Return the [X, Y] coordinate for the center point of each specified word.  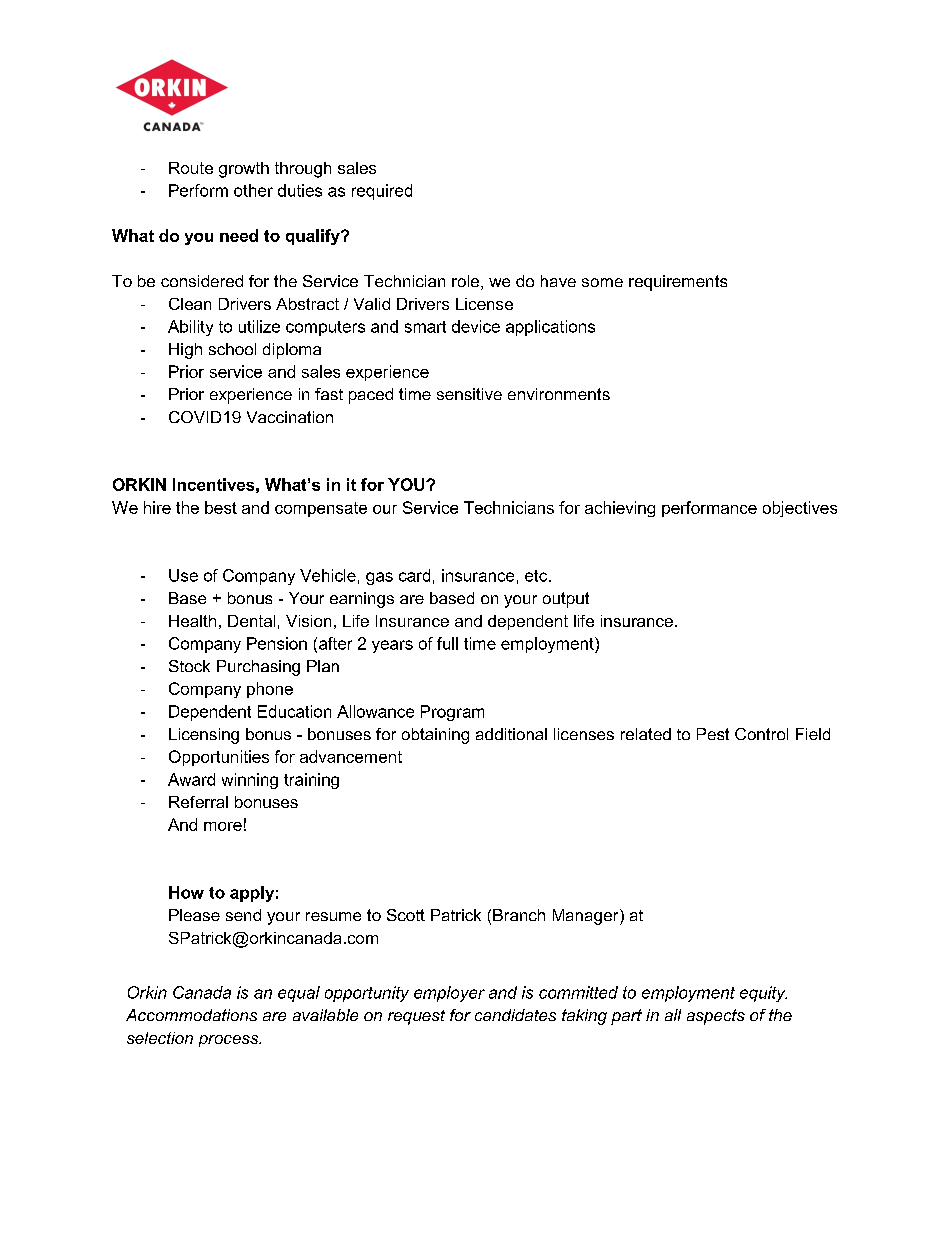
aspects [716, 1017]
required [382, 192]
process [230, 1041]
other [253, 190]
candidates [515, 1015]
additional [511, 734]
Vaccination [290, 417]
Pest [713, 734]
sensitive [469, 394]
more [223, 826]
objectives [800, 509]
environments [559, 394]
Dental [251, 621]
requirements [678, 283]
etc [537, 576]
